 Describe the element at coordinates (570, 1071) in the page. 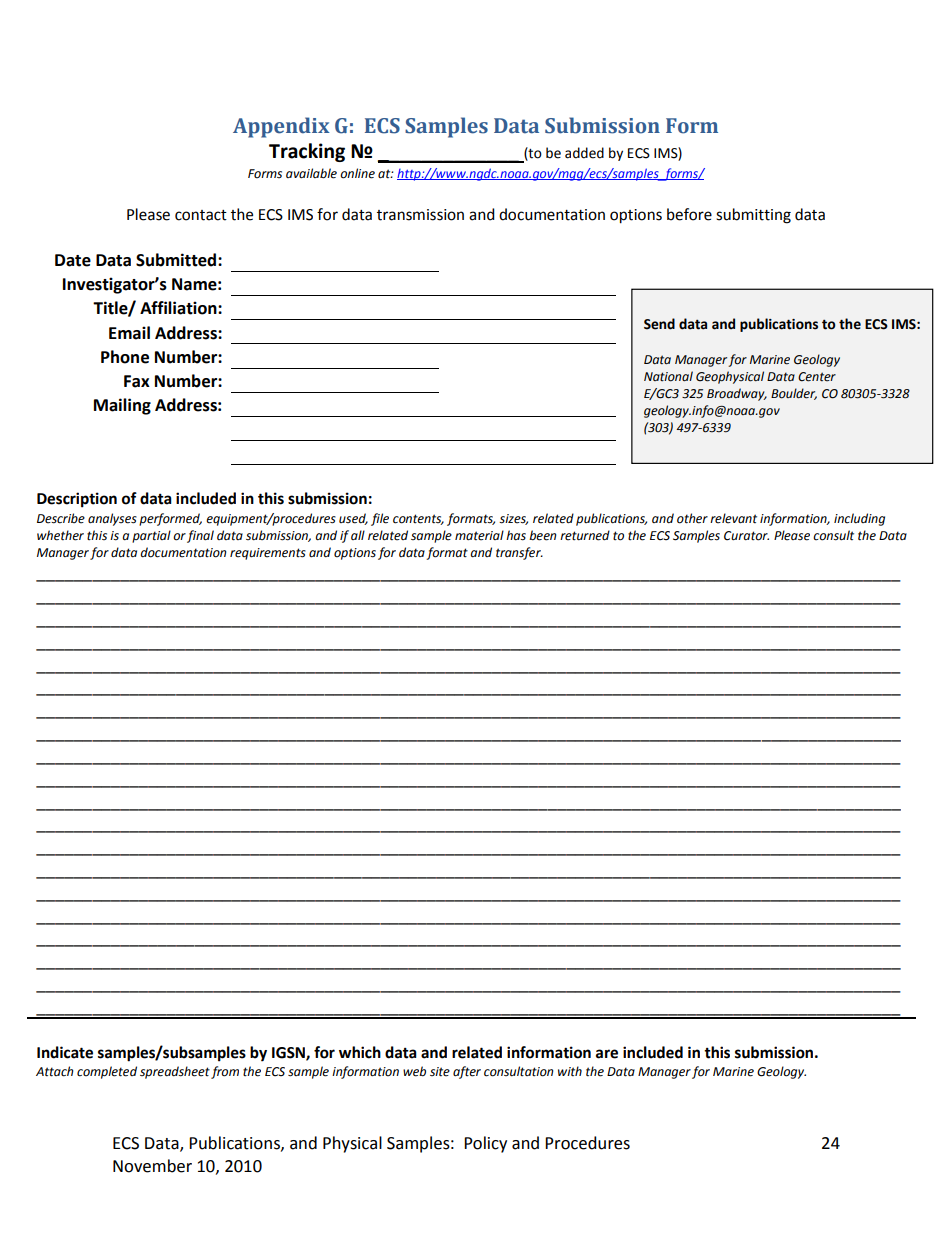

I see `with` at that location.
